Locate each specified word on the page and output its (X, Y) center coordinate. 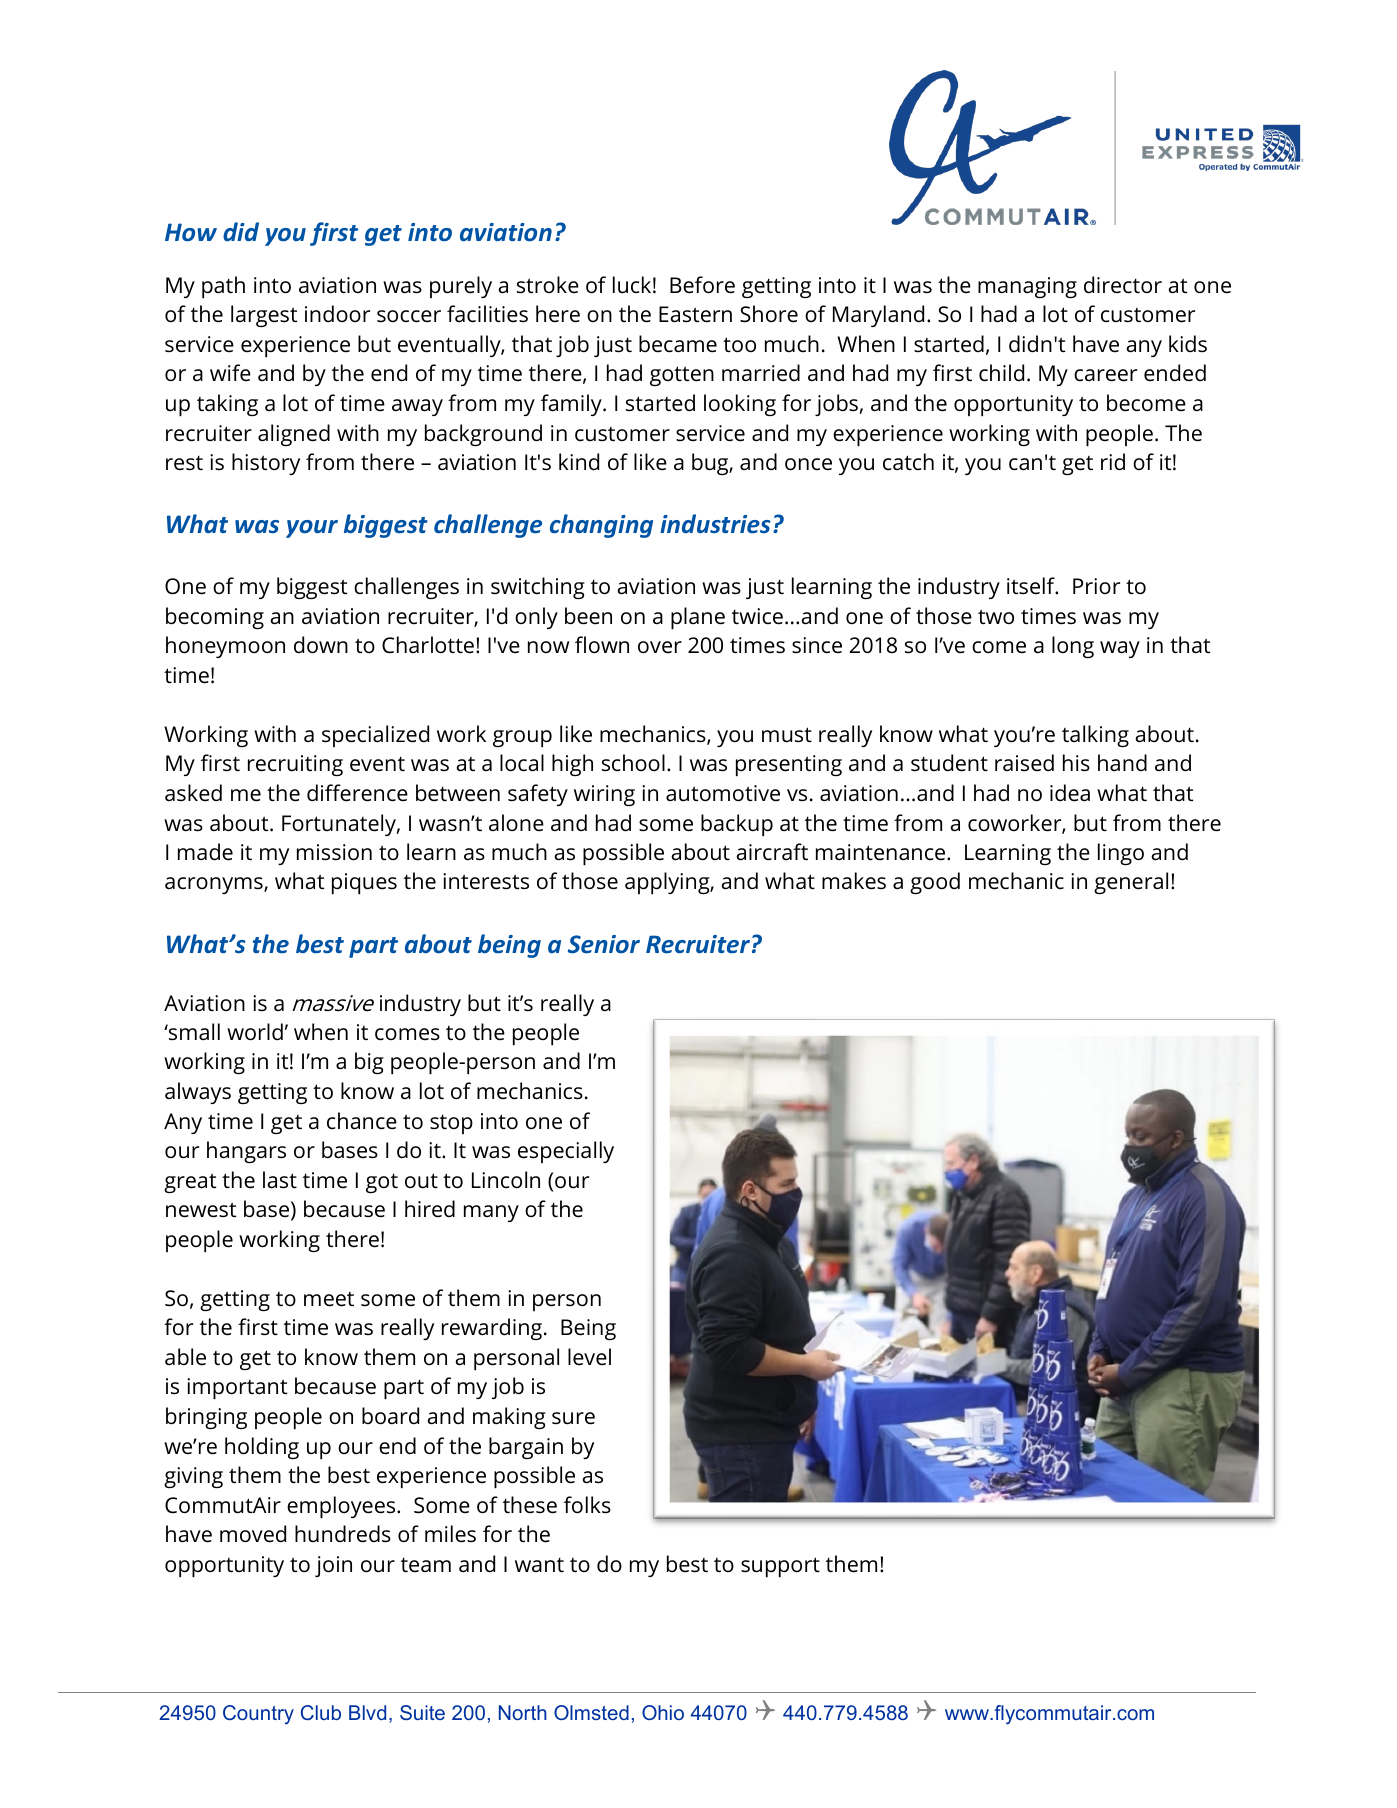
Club (321, 1712)
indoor (337, 313)
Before (702, 285)
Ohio (663, 1712)
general (1131, 883)
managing (1027, 287)
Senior (604, 944)
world (255, 1032)
